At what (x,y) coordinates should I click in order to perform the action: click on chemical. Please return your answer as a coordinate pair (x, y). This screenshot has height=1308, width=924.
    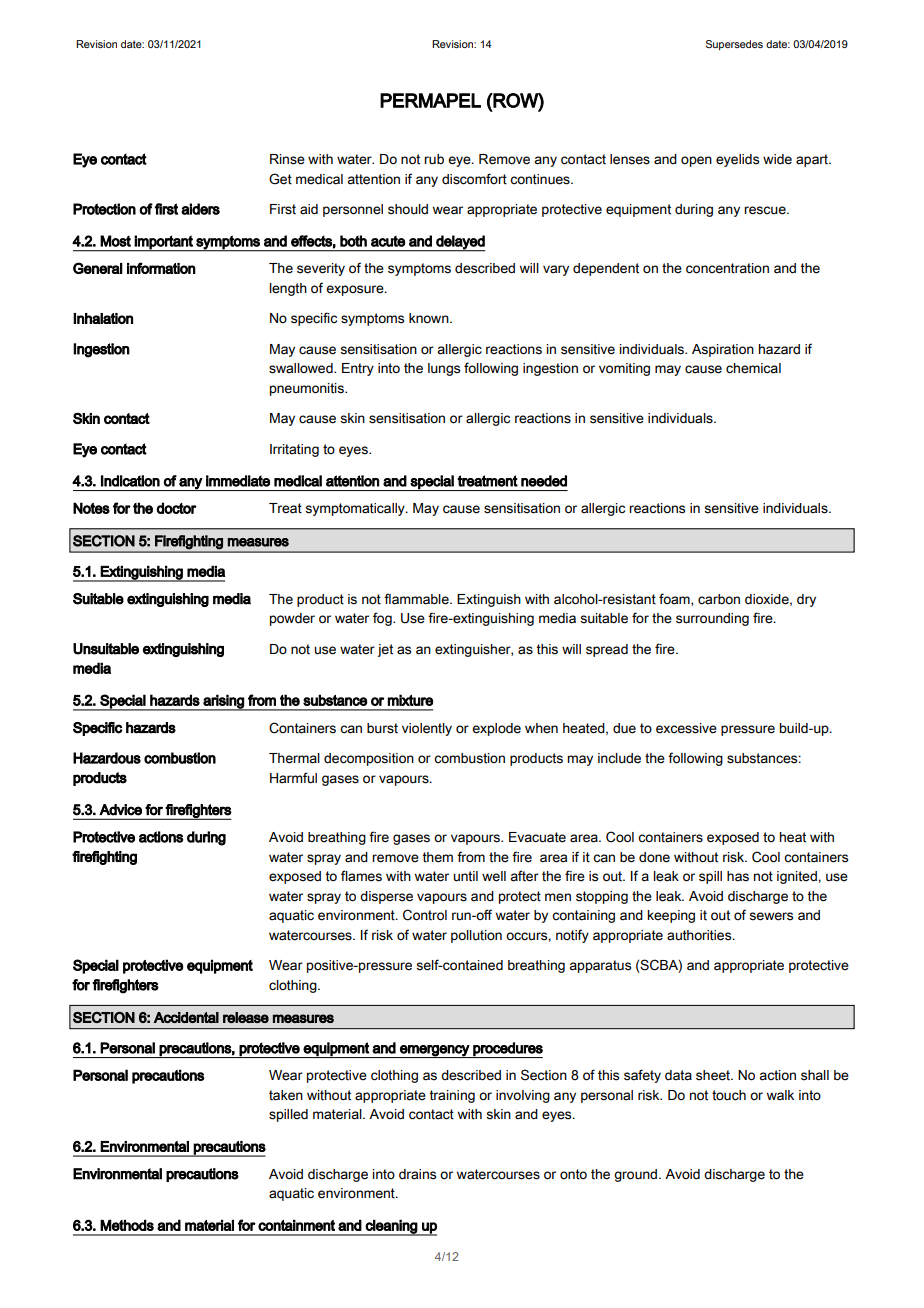
    Looking at the image, I should click on (753, 368).
